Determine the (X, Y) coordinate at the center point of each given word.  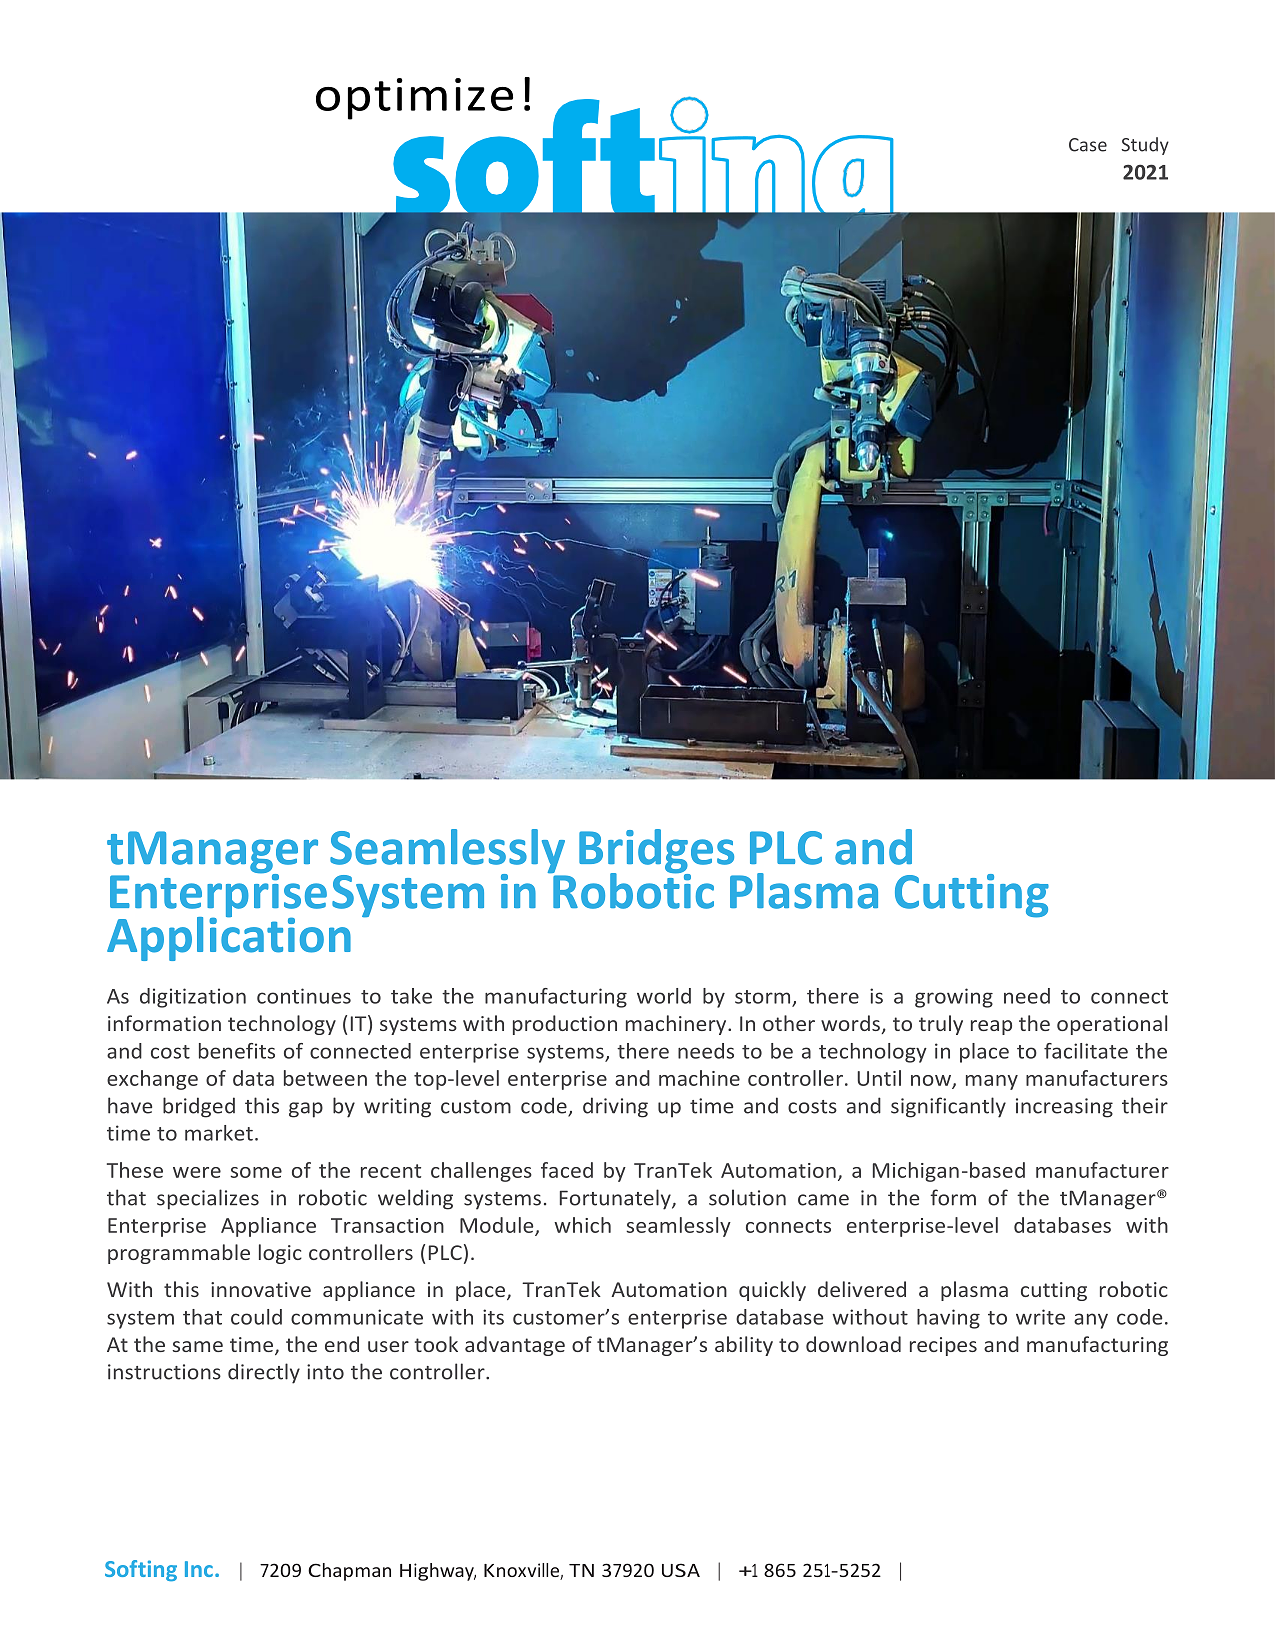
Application (229, 937)
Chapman (349, 1572)
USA (681, 1570)
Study (1145, 146)
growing (954, 998)
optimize (414, 99)
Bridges (658, 852)
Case (1088, 145)
